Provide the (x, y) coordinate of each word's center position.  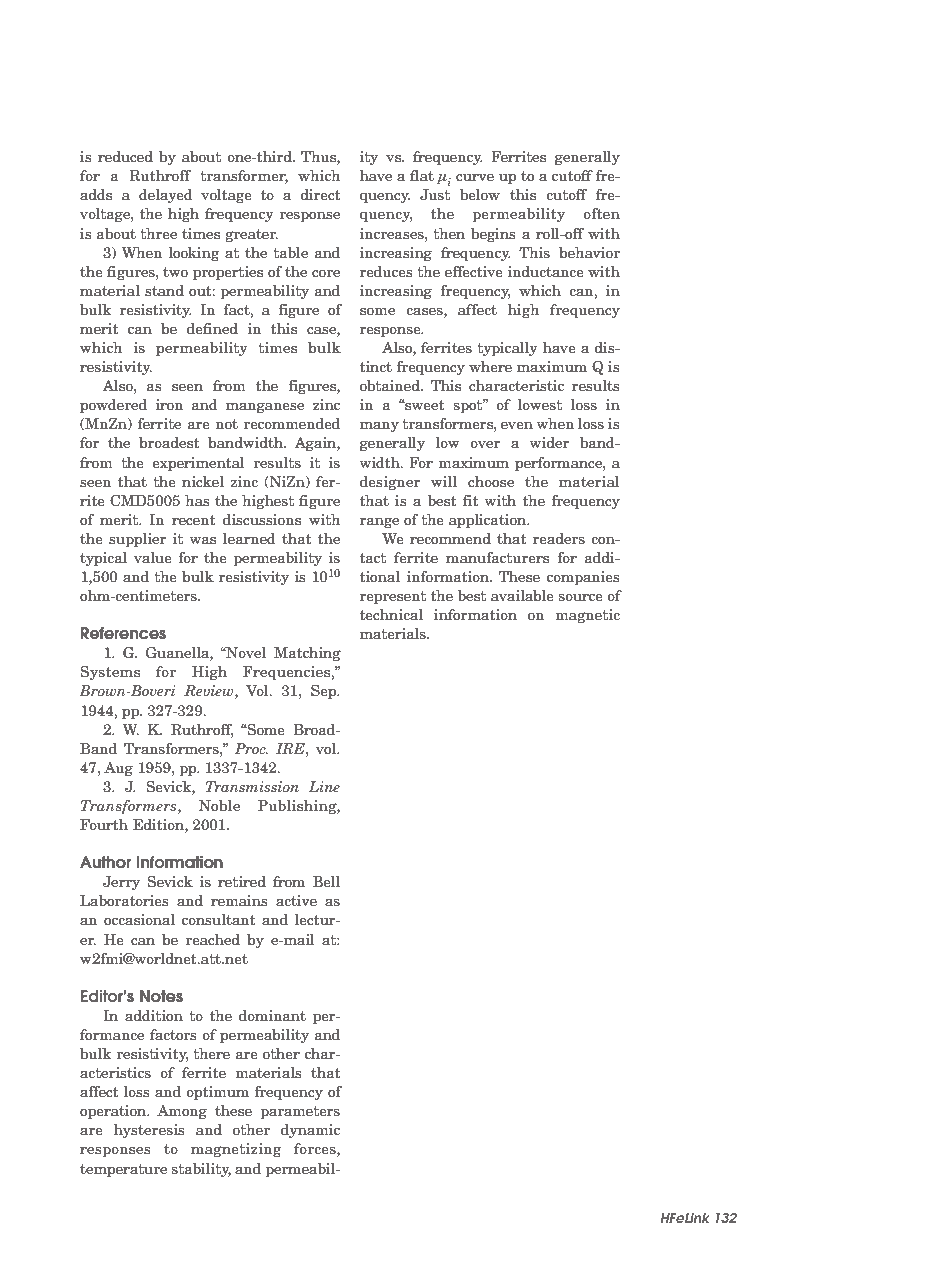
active (296, 900)
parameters (300, 1112)
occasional (139, 919)
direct (320, 194)
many (379, 426)
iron (169, 404)
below (480, 194)
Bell (326, 881)
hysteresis (149, 1131)
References (123, 633)
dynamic (310, 1131)
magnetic (587, 616)
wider (549, 442)
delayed (166, 196)
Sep (325, 692)
